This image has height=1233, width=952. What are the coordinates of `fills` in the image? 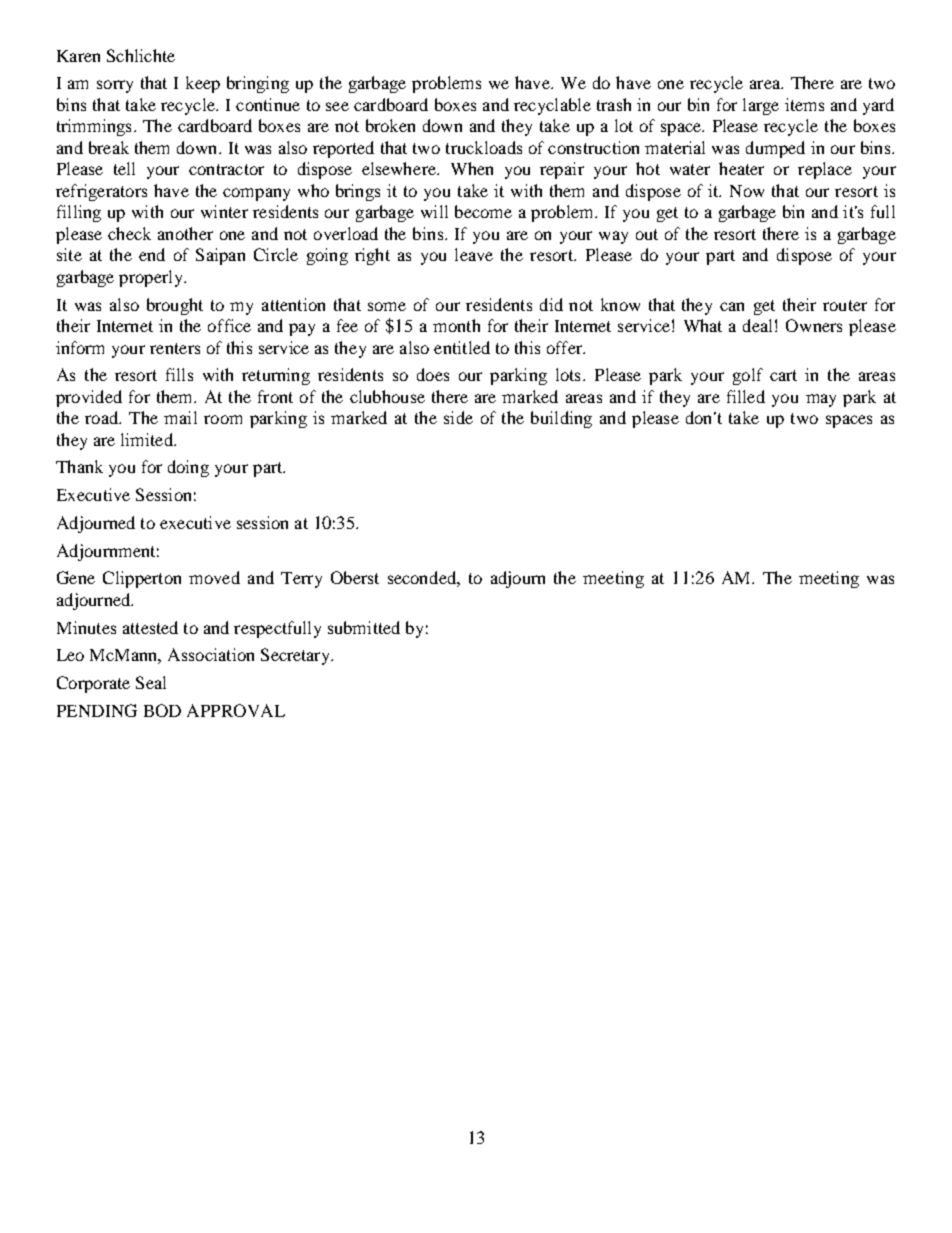 It's located at (179, 374).
